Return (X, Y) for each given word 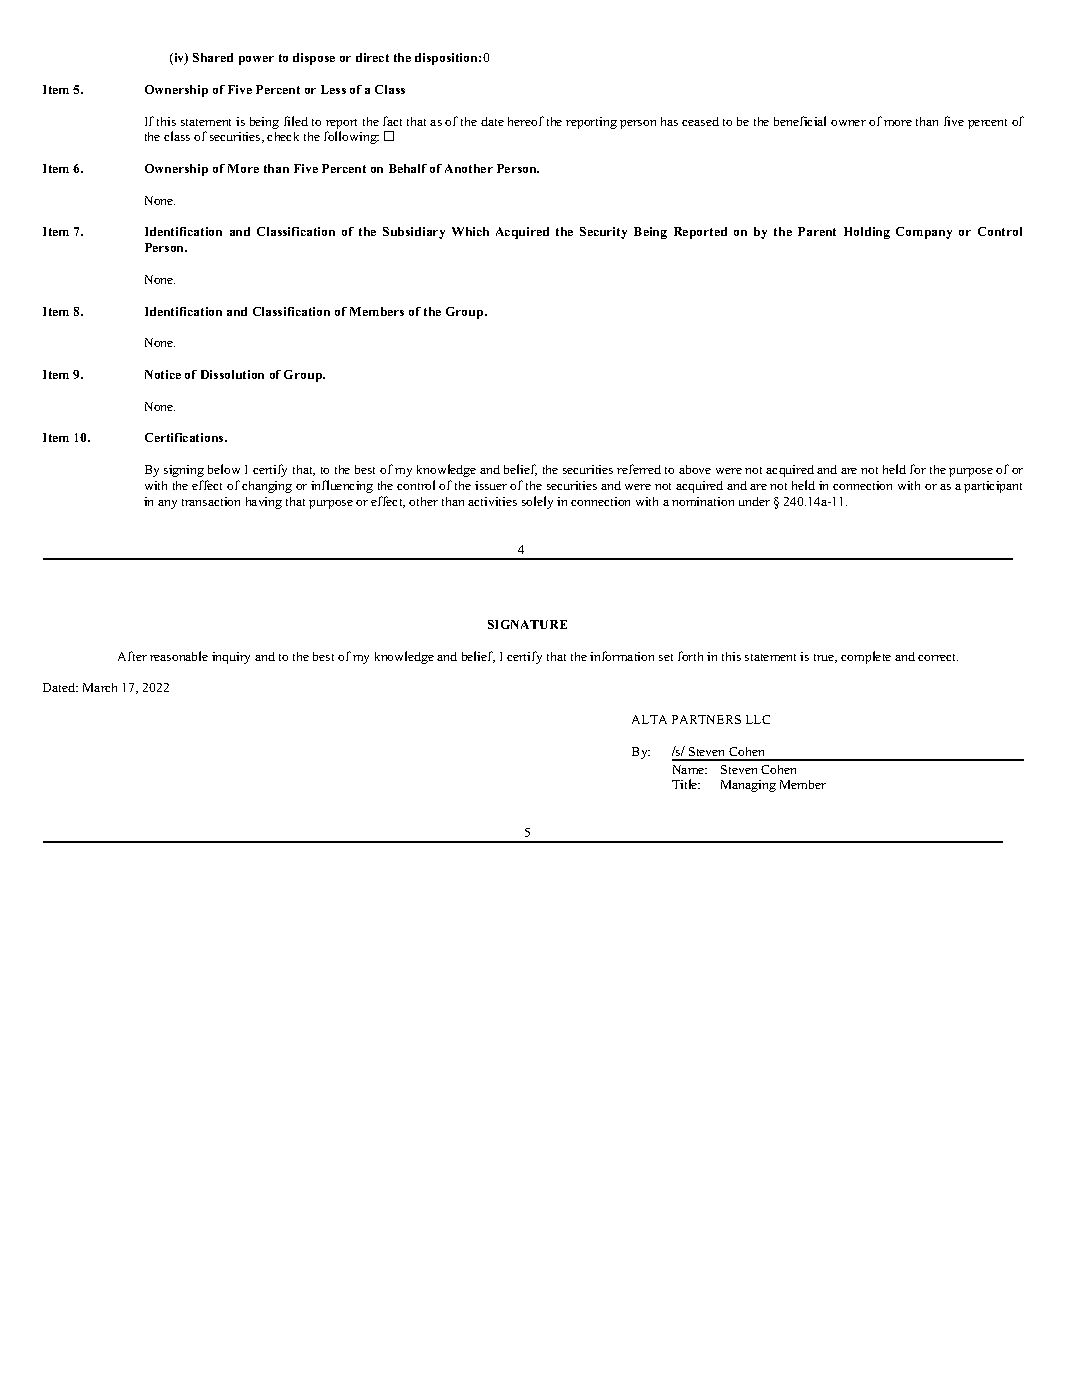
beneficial (800, 121)
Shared (213, 57)
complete (866, 657)
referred (639, 469)
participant (993, 487)
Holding (867, 233)
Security (603, 233)
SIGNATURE (527, 624)
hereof (526, 121)
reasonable (179, 656)
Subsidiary (414, 233)
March (100, 687)
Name (690, 769)
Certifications (185, 437)
